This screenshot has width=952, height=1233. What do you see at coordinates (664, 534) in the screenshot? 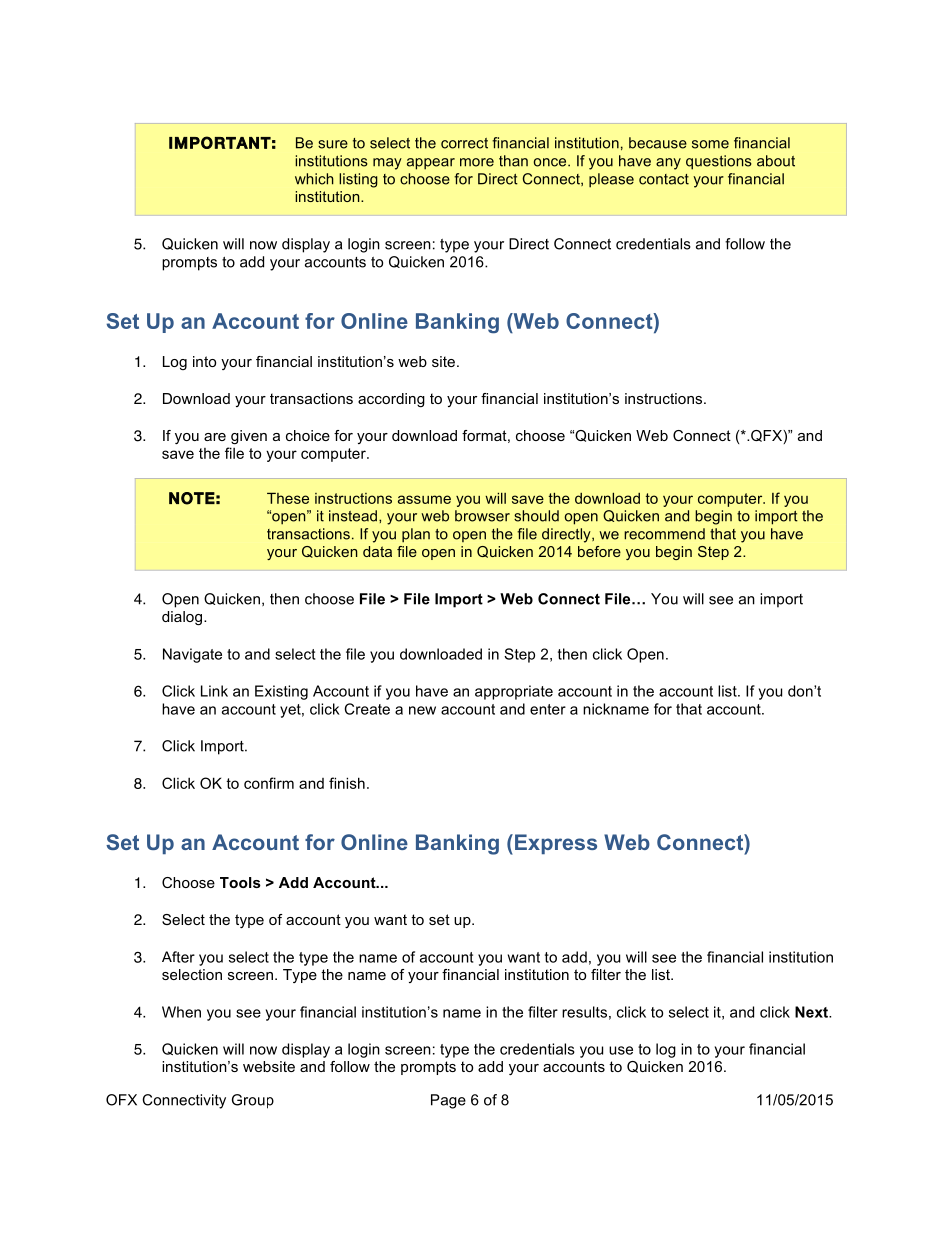
I see `recommend` at bounding box center [664, 534].
